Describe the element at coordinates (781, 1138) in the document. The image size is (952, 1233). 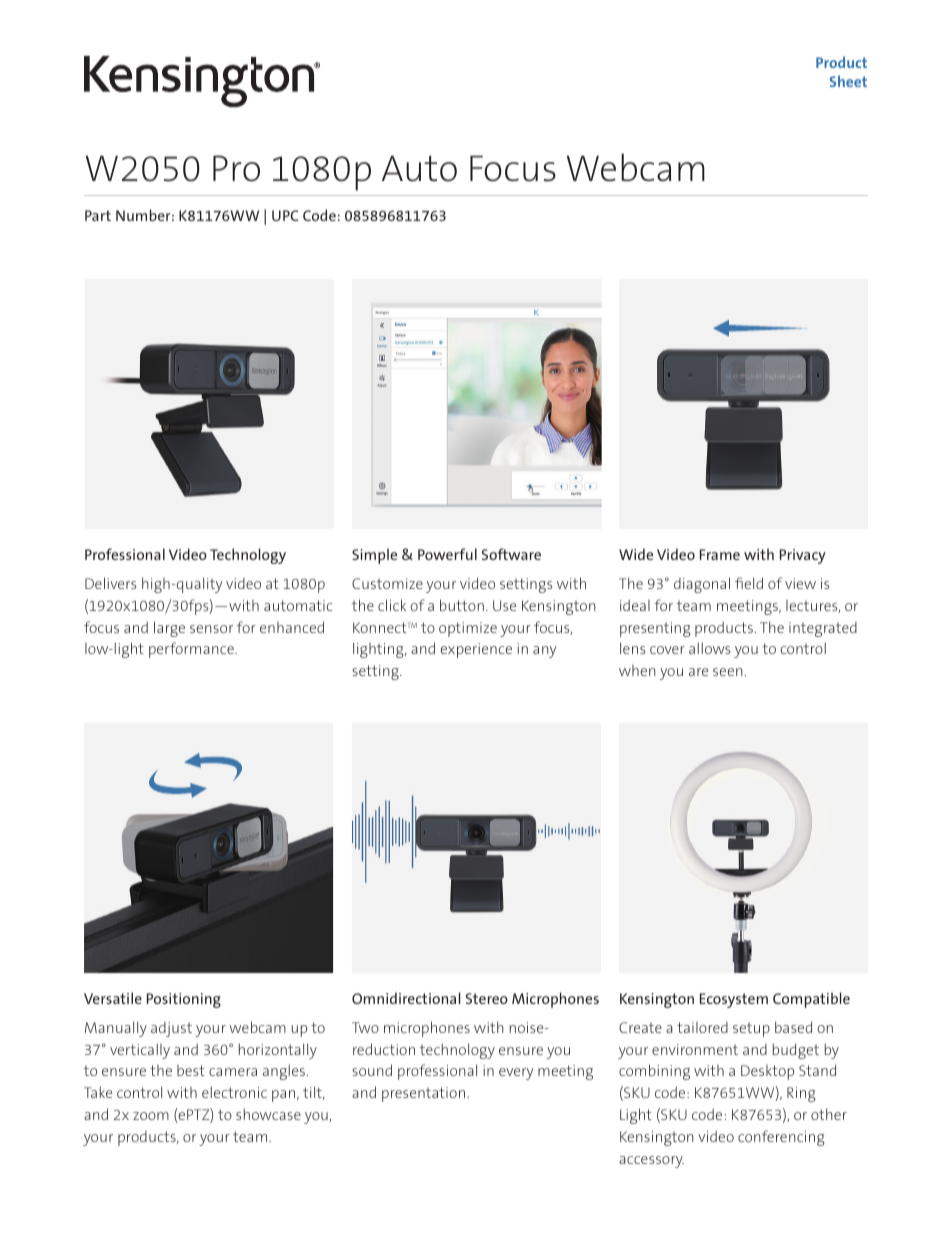
I see `conferencing` at that location.
